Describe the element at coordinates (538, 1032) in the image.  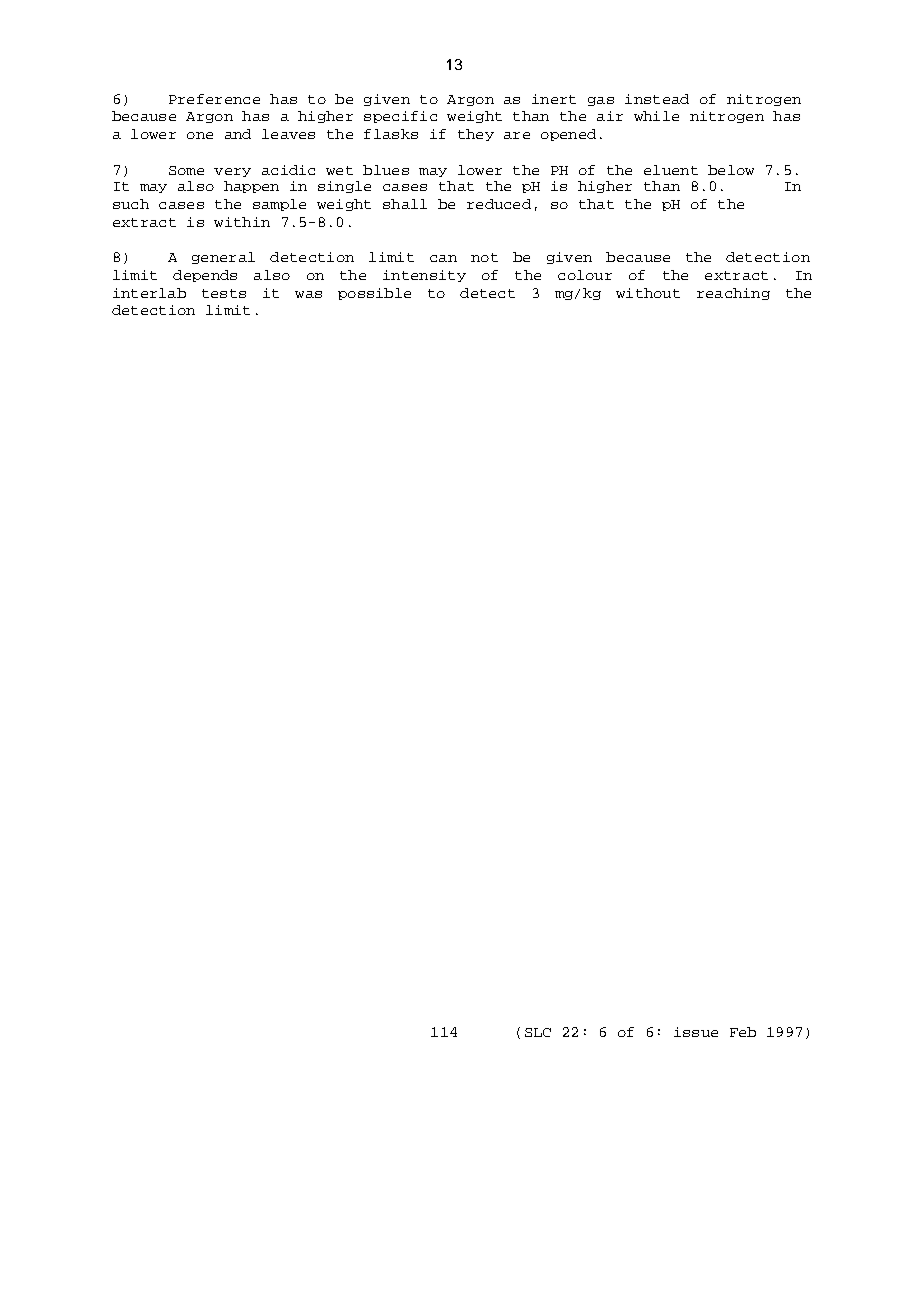
I see `SLC` at that location.
